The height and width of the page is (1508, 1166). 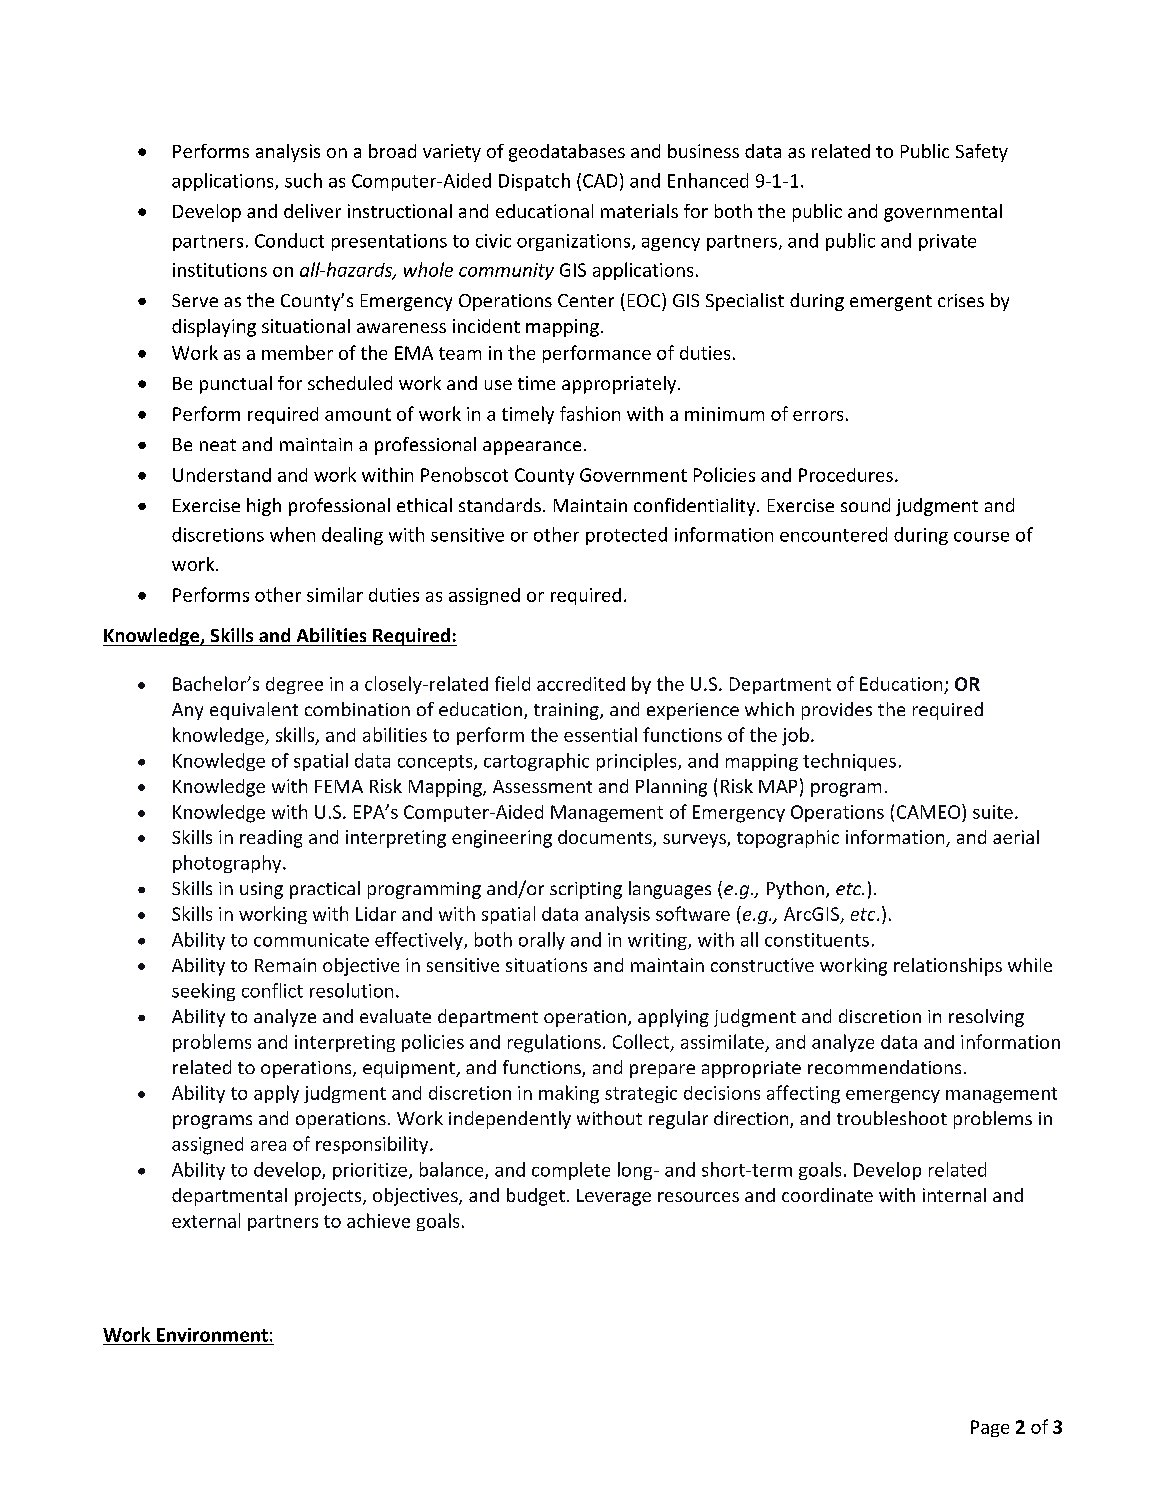 I want to click on provides, so click(x=837, y=711).
